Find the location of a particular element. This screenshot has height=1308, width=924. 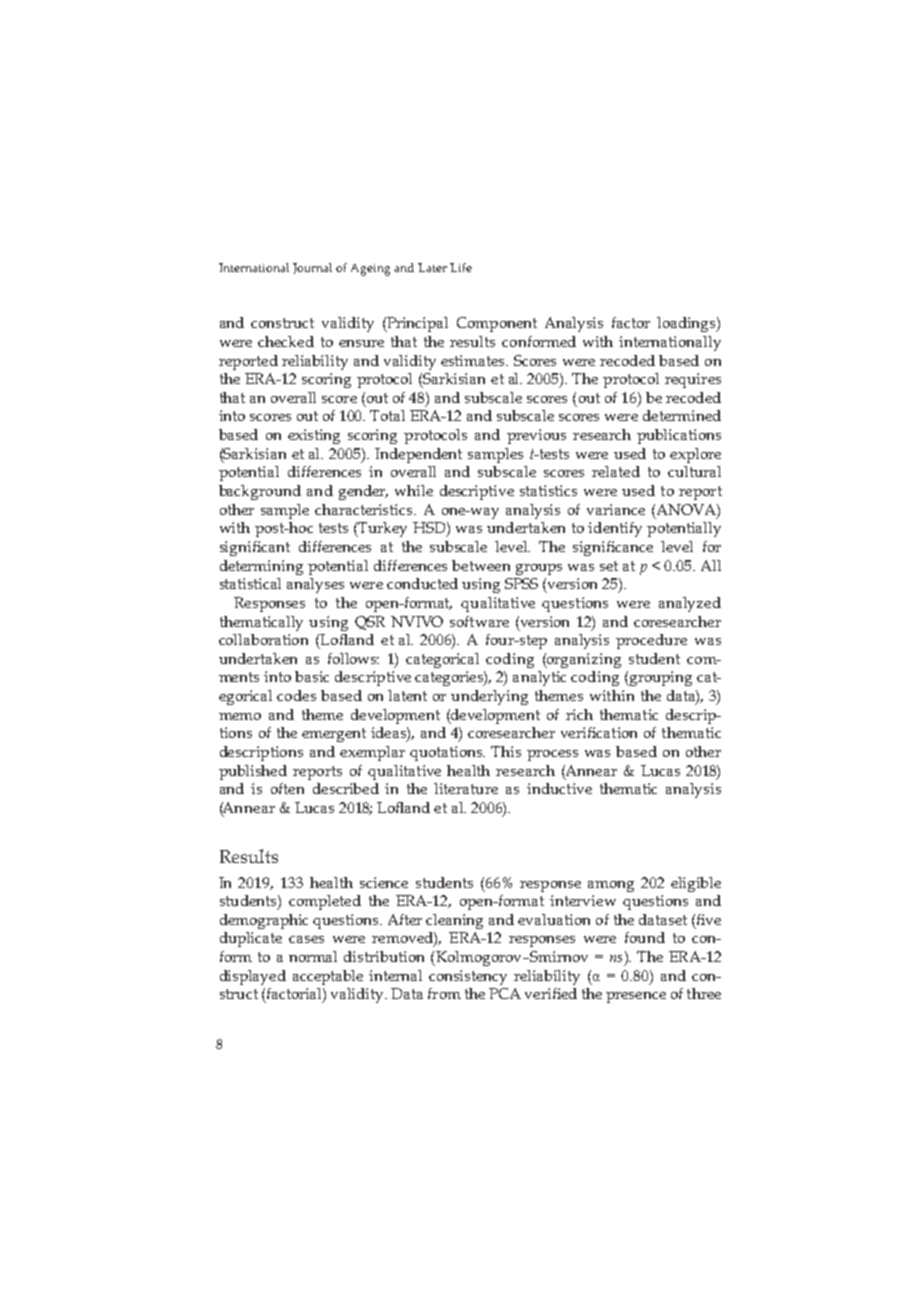

loadings is located at coordinates (687, 324).
